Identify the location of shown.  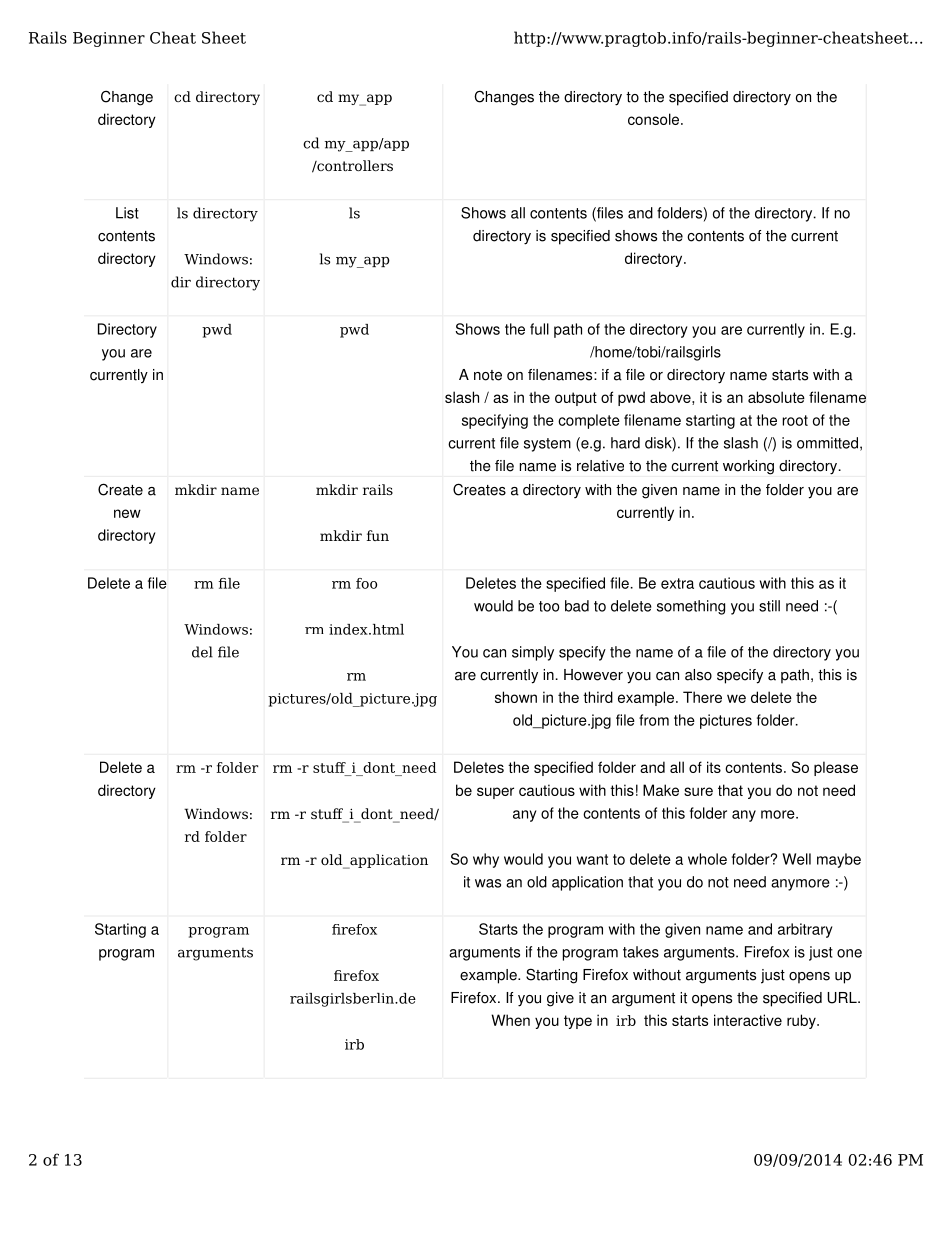
(516, 697).
